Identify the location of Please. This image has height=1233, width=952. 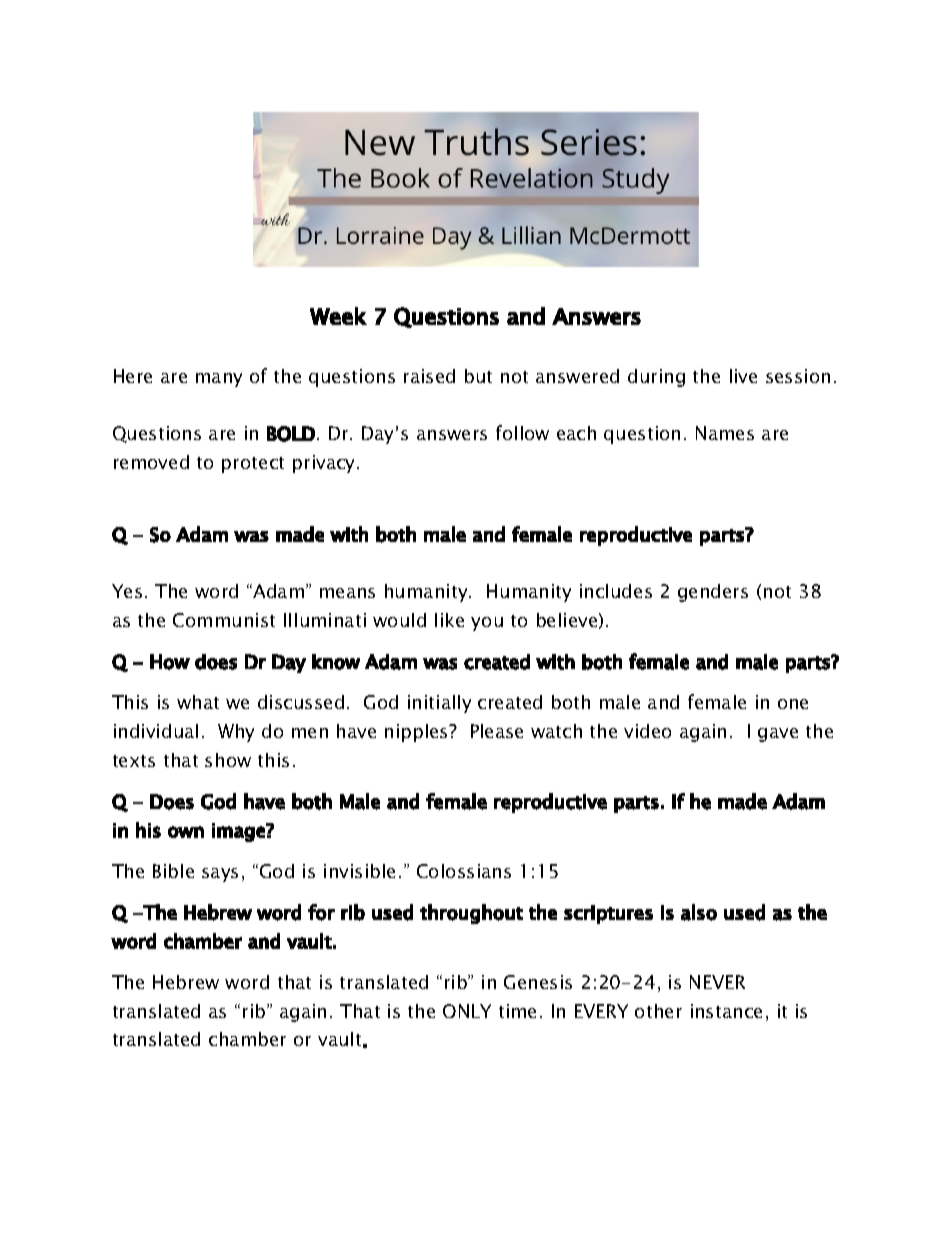
(497, 731).
